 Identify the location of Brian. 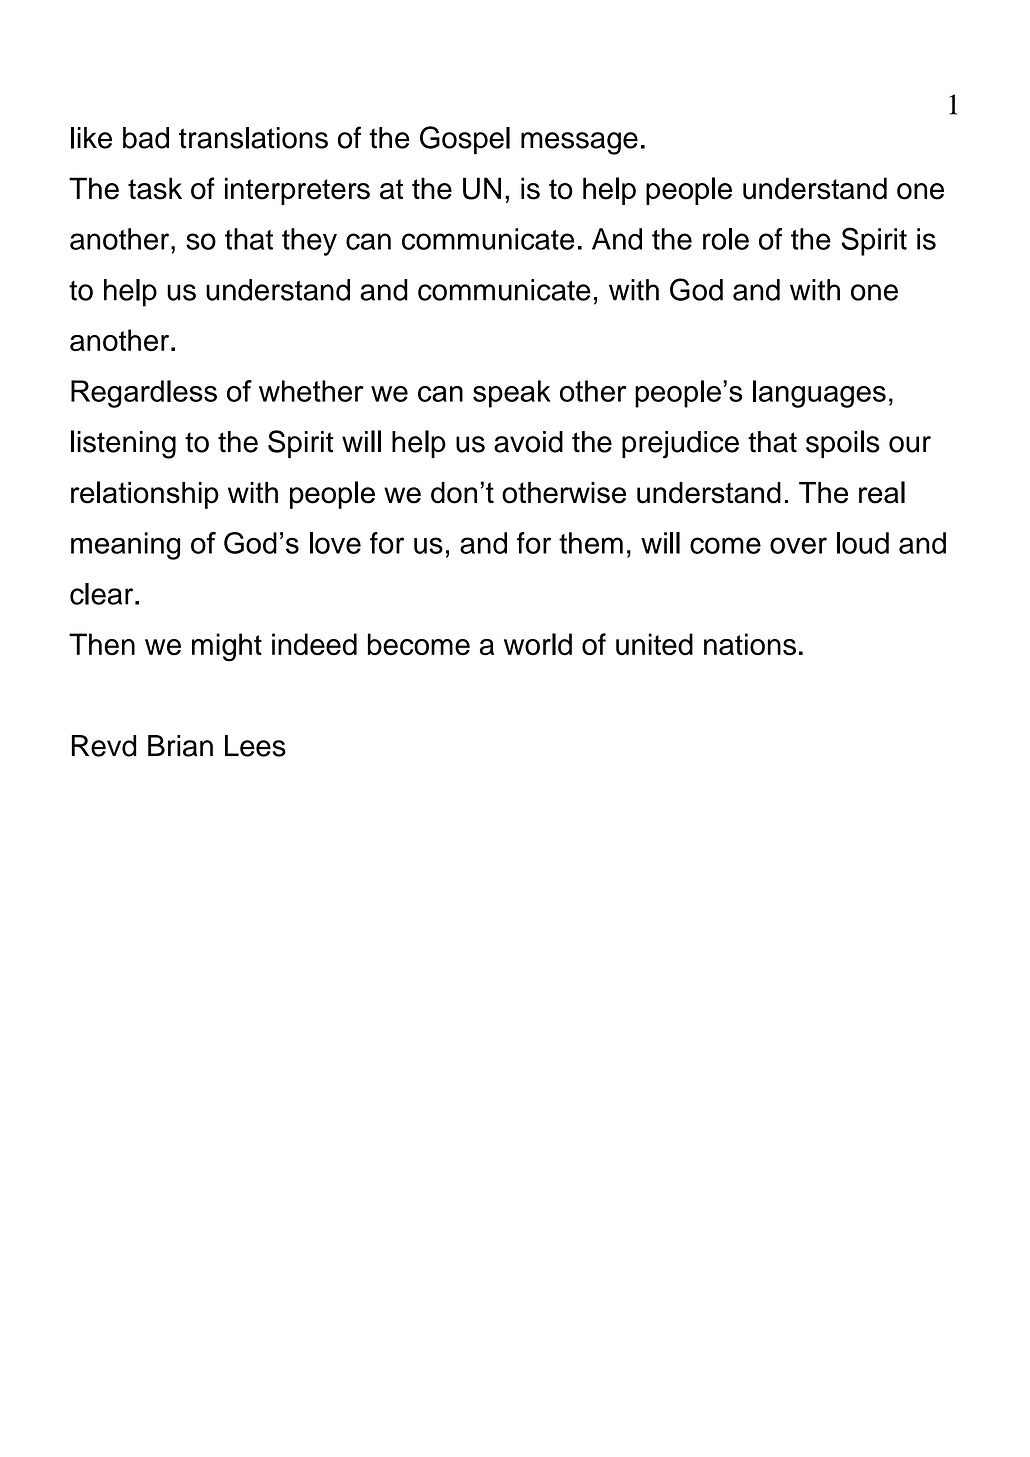
(180, 746).
